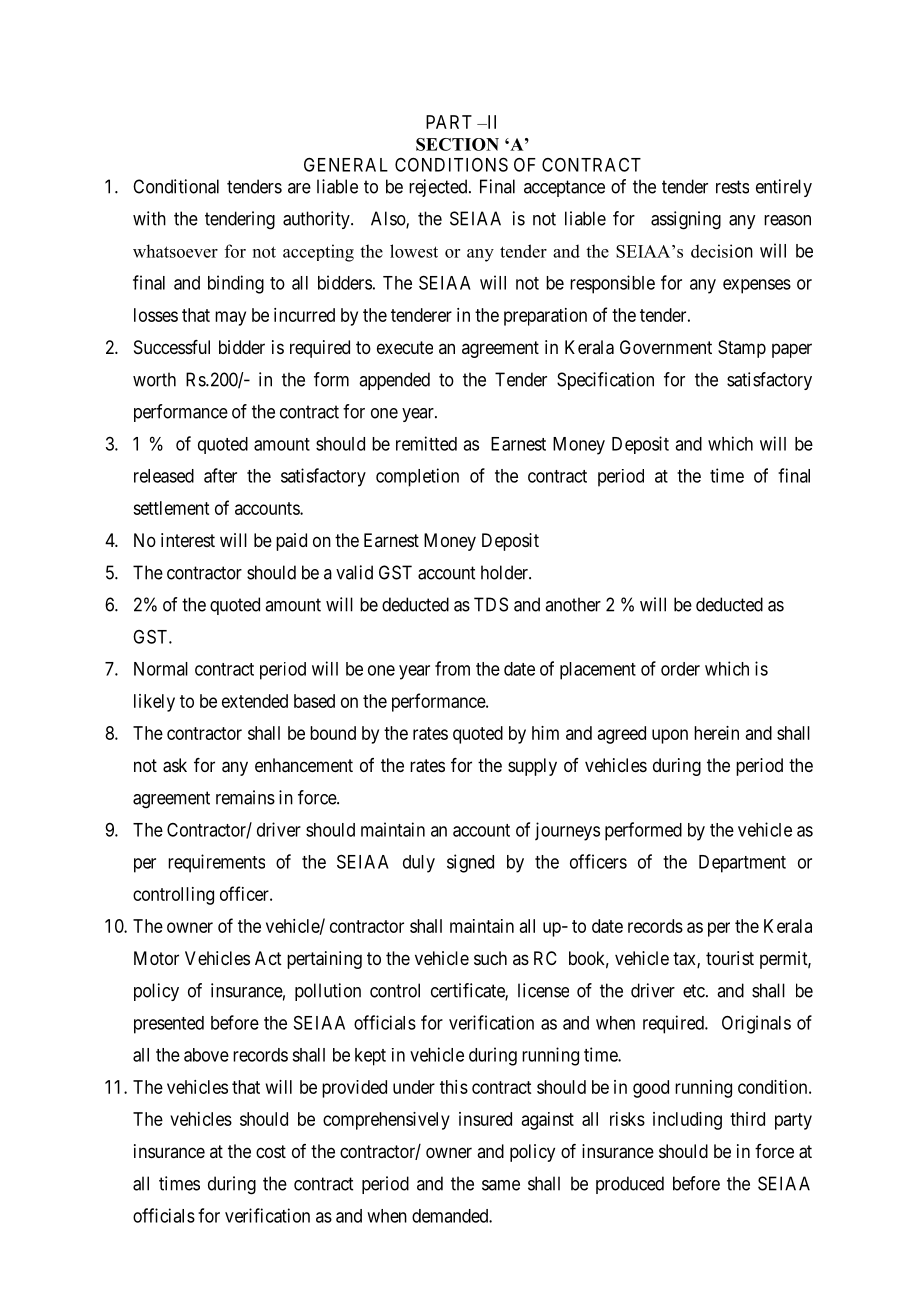  Describe the element at coordinates (485, 1119) in the screenshot. I see `insured` at that location.
